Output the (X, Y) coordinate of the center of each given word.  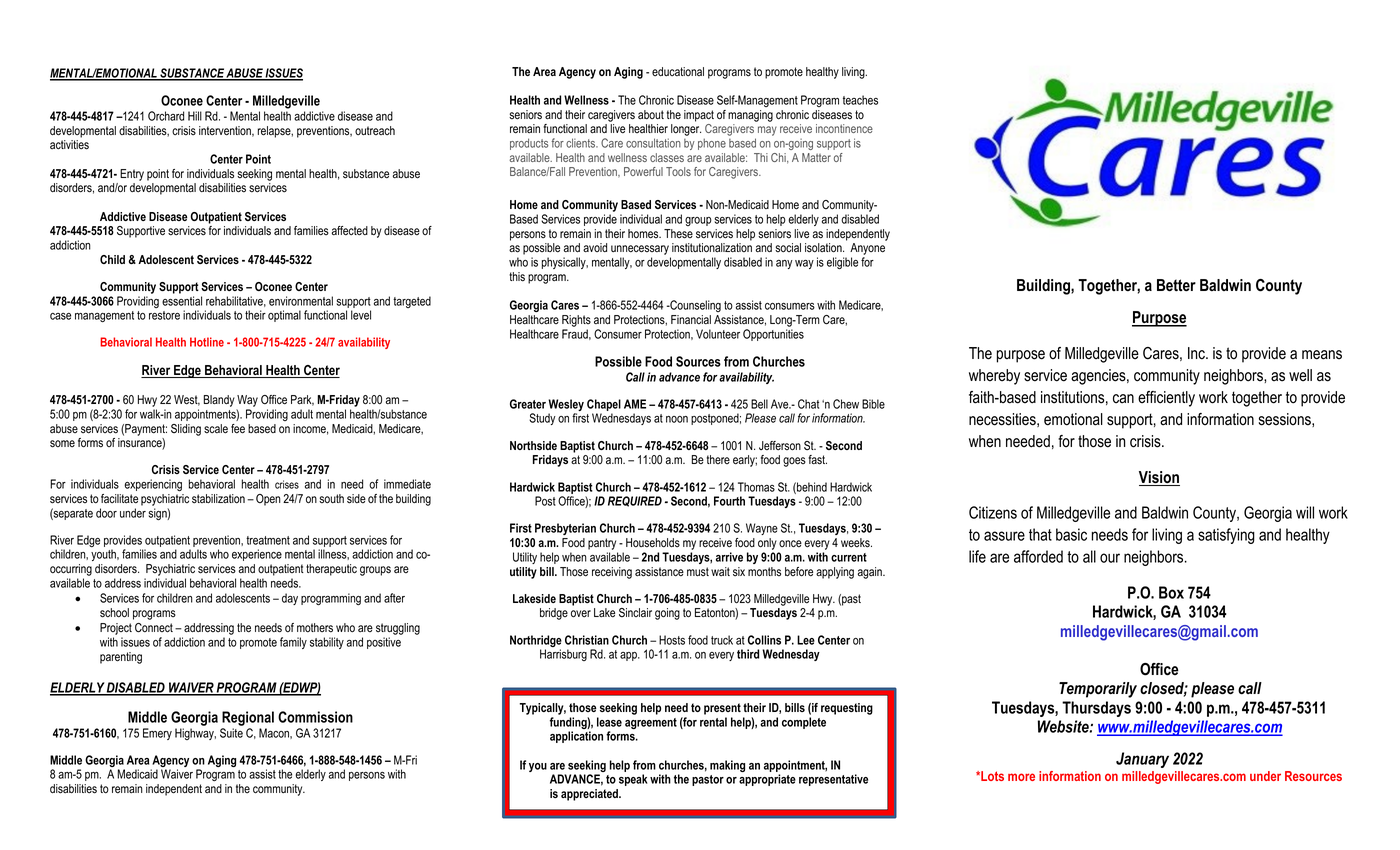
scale (216, 429)
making (727, 766)
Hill (195, 116)
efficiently (1166, 399)
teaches (860, 100)
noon (677, 419)
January (1142, 760)
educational (678, 71)
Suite (231, 733)
